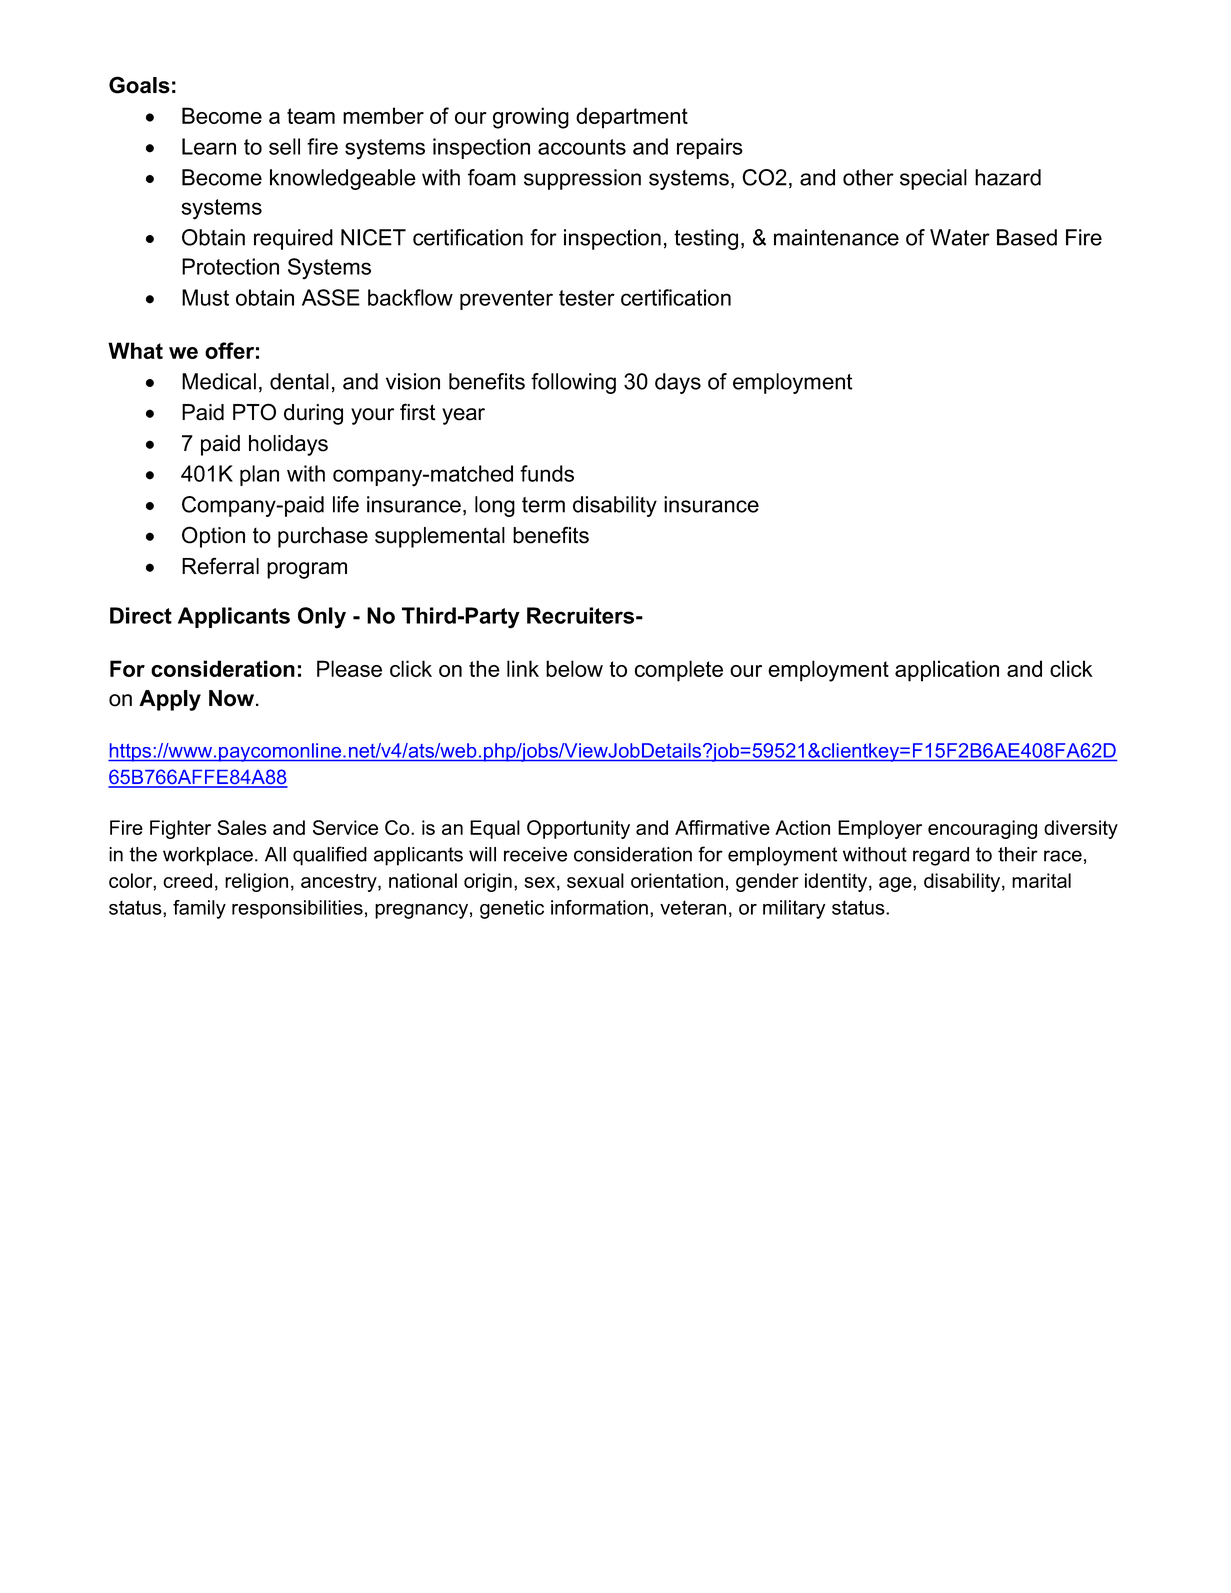 This document has height=1593, width=1231. Describe the element at coordinates (947, 671) in the document. I see `application` at that location.
